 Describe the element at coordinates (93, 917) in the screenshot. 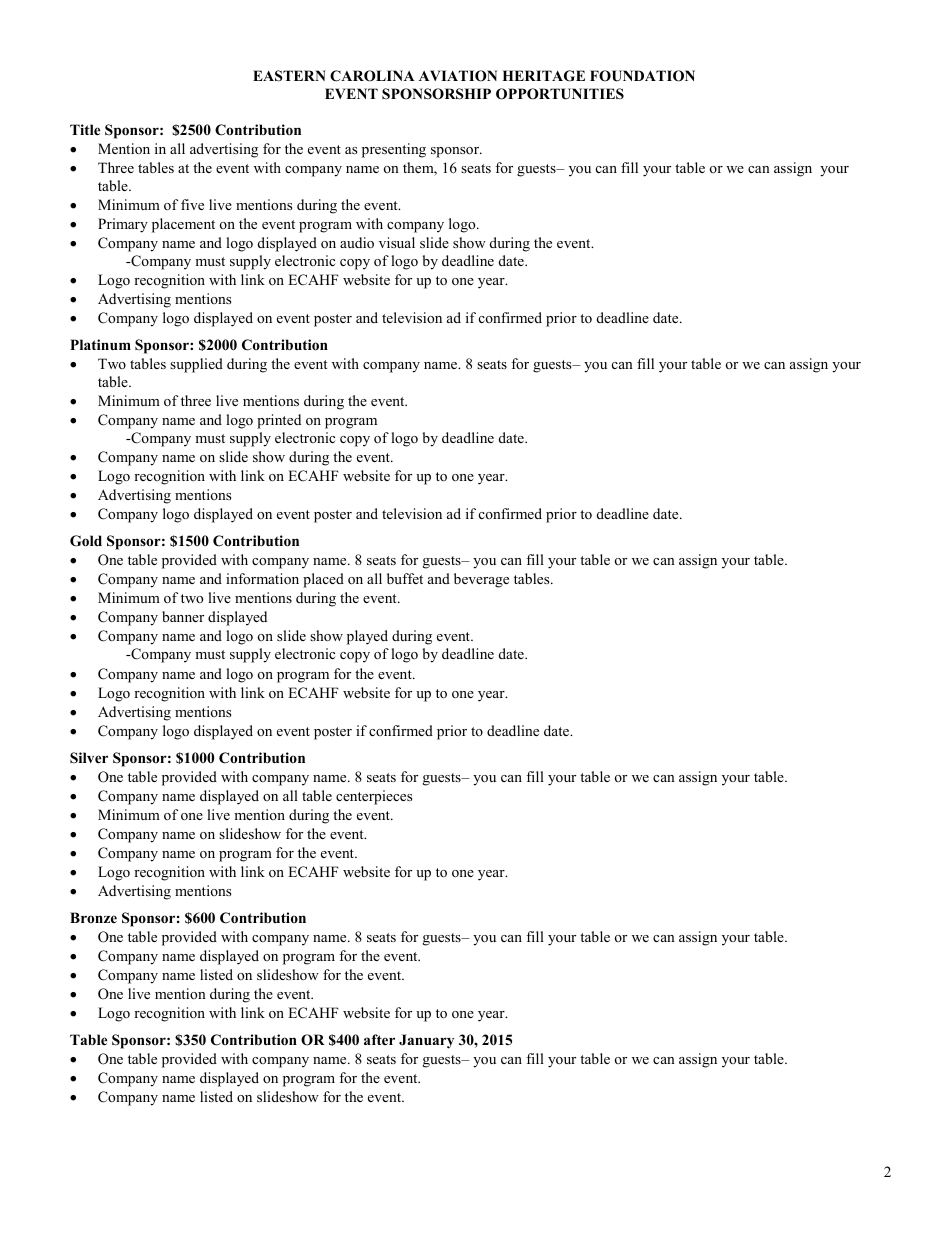

I see `Bronze` at that location.
